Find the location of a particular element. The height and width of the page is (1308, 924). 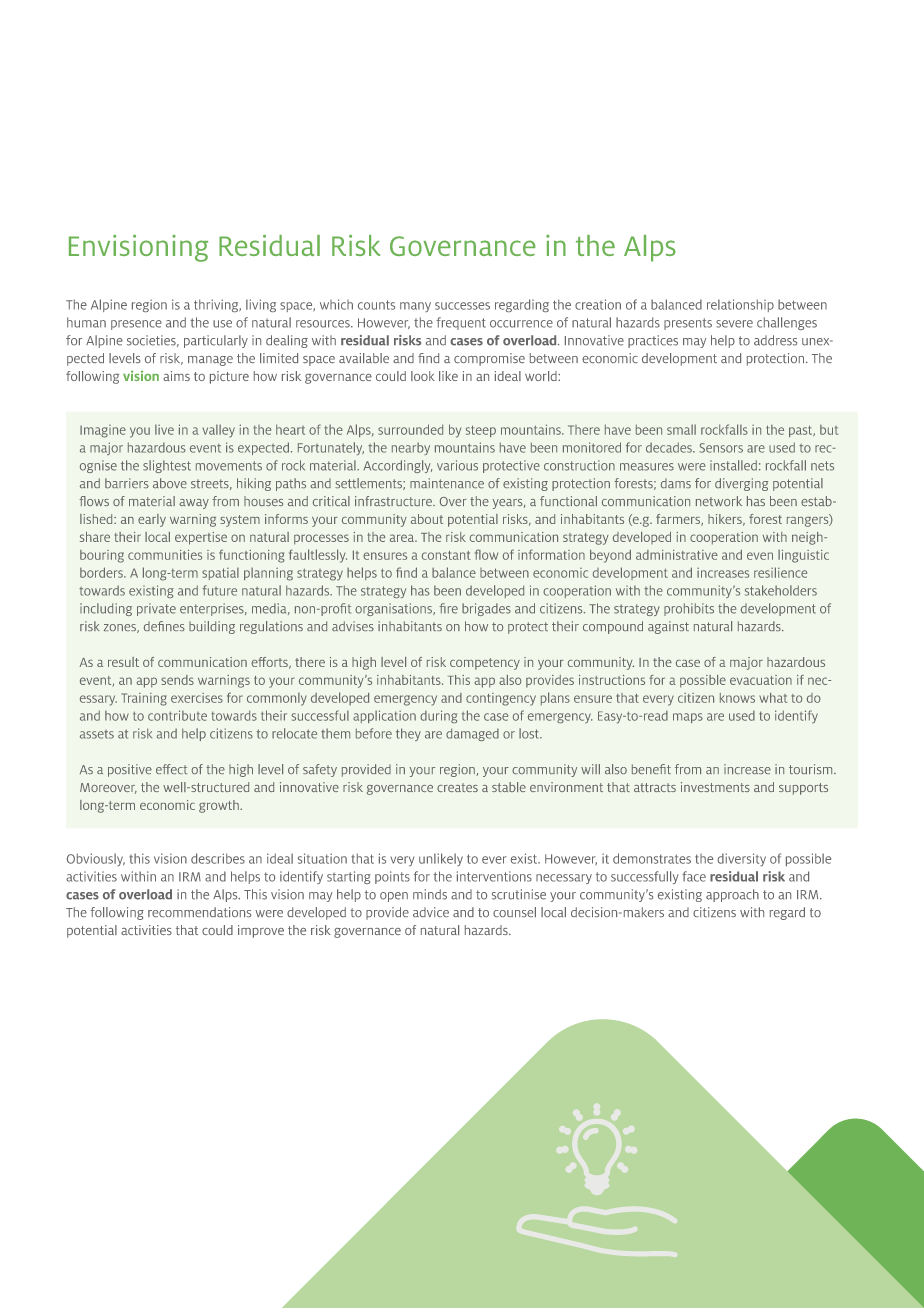

during is located at coordinates (438, 716).
